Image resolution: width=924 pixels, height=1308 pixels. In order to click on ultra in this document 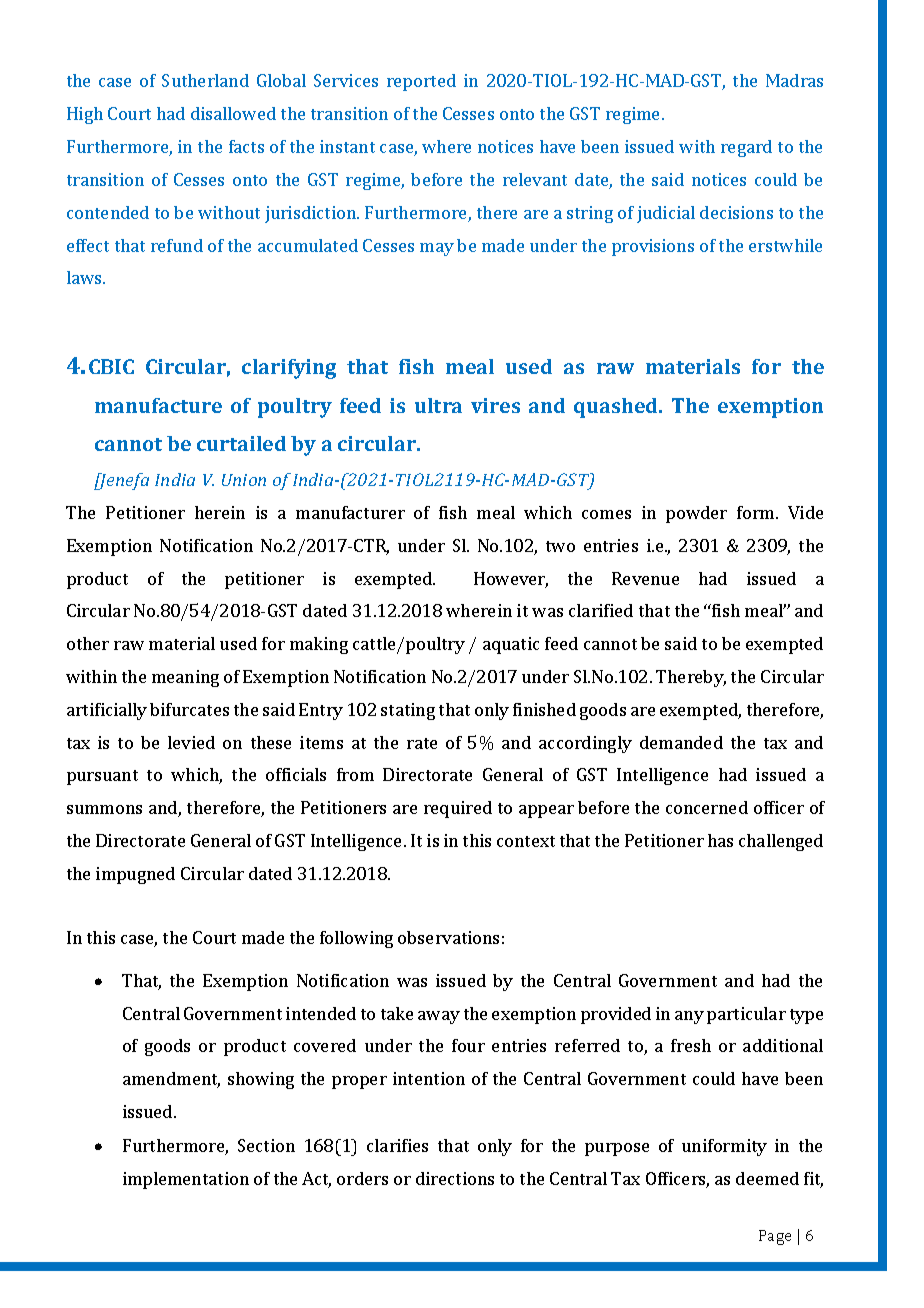, I will do `click(438, 405)`.
